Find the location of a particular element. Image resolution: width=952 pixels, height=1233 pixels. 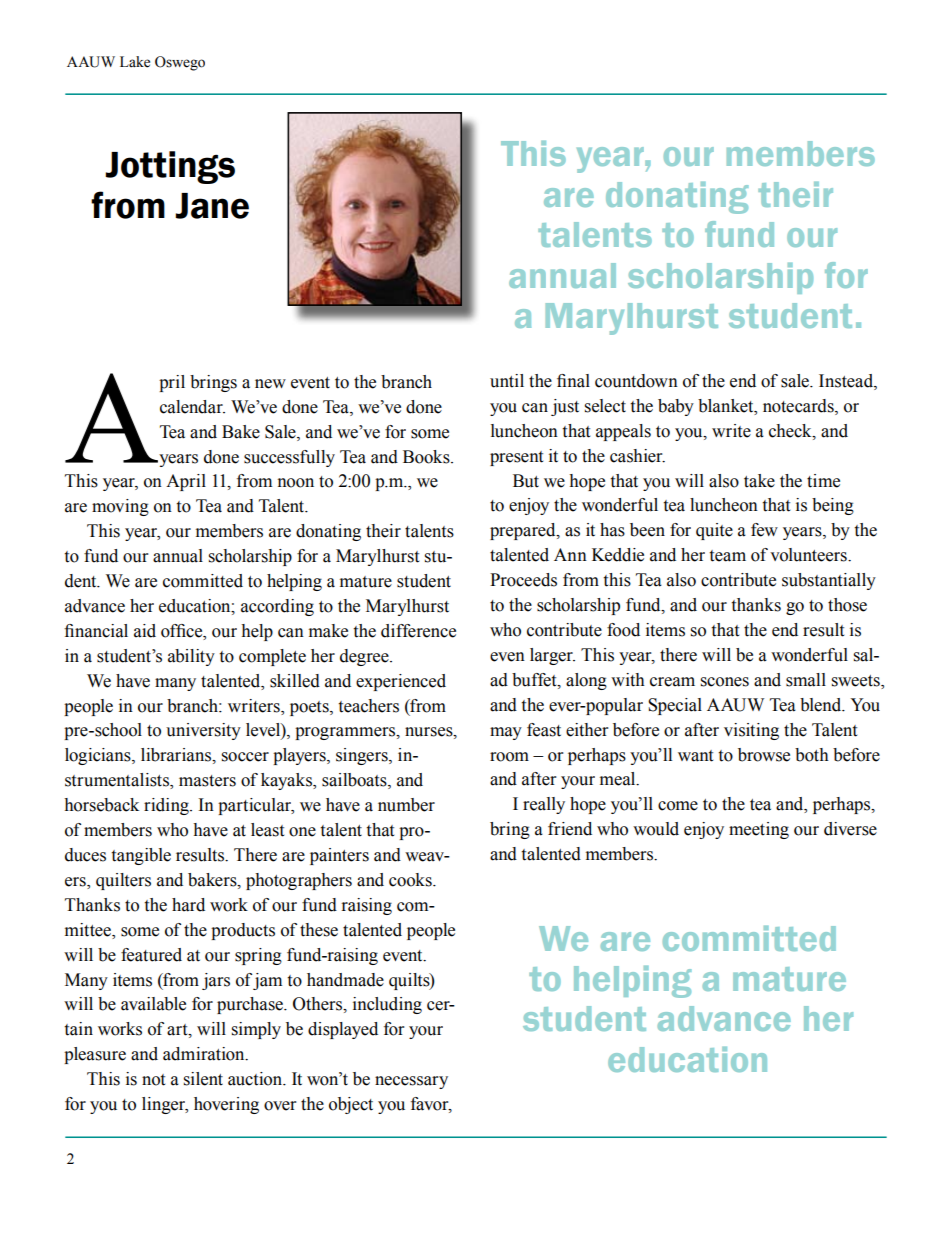

aid is located at coordinates (145, 631).
